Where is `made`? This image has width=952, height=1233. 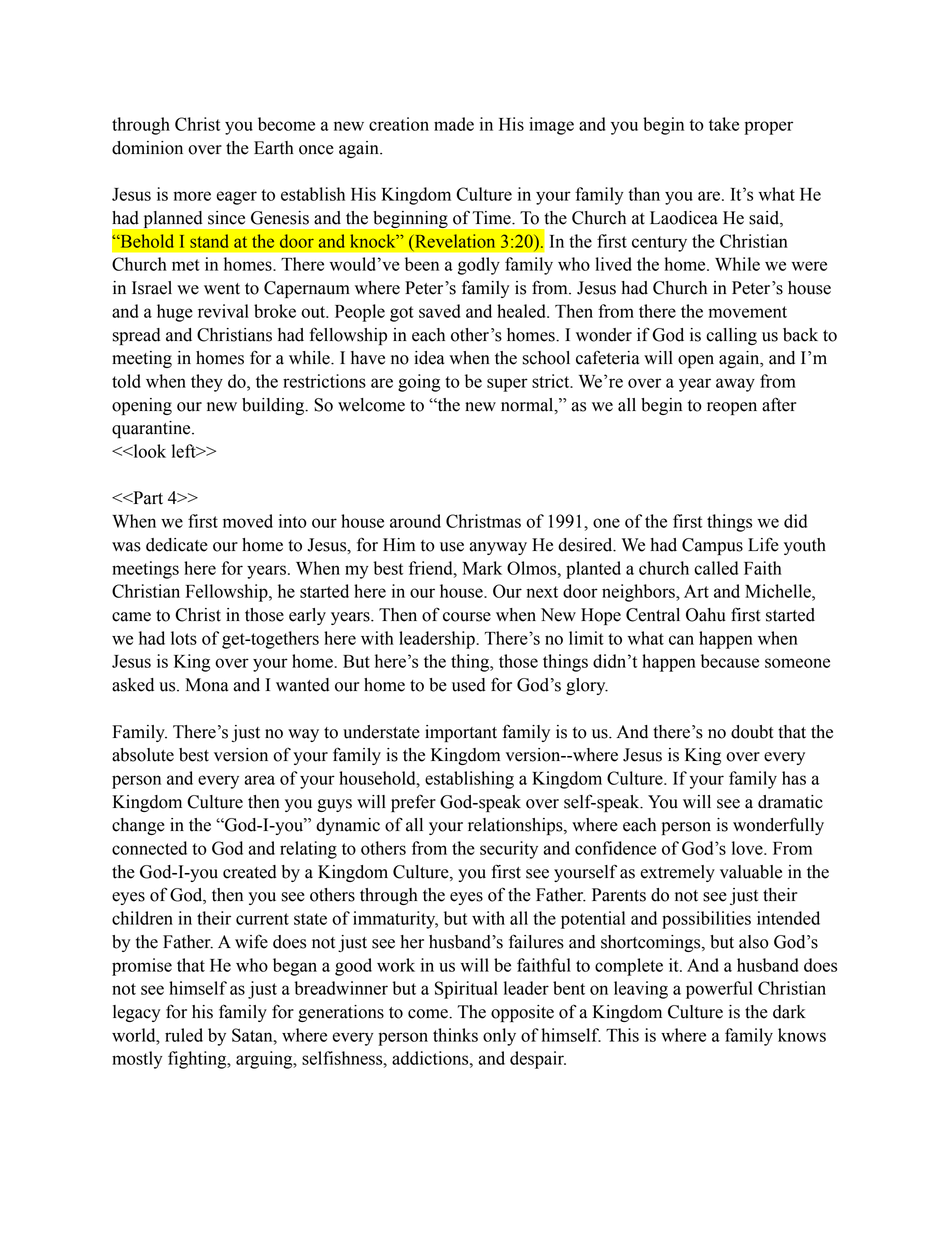
made is located at coordinates (454, 124).
